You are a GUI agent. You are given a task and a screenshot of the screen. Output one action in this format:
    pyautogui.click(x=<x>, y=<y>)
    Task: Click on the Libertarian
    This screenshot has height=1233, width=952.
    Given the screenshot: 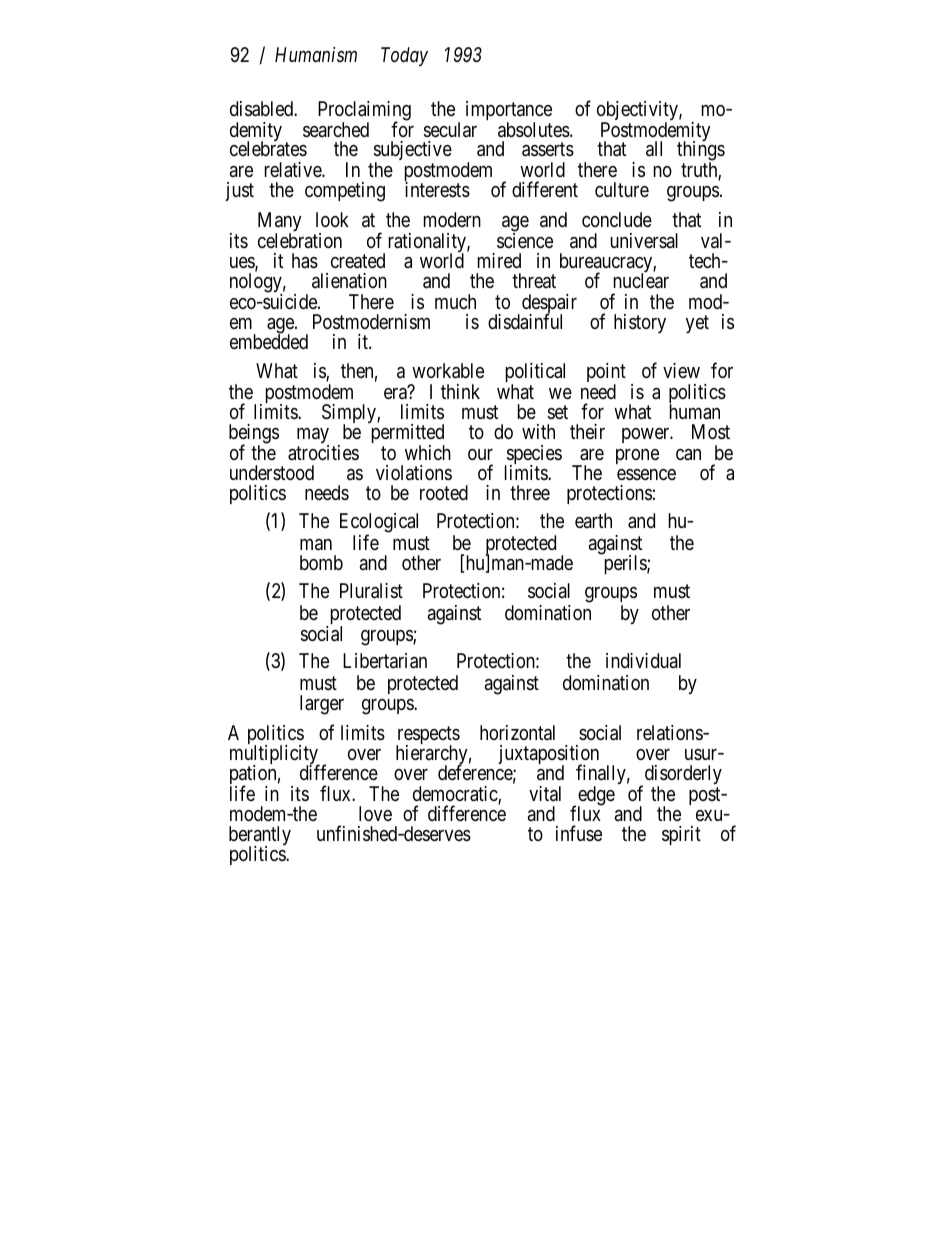 What is the action you would take?
    pyautogui.click(x=385, y=661)
